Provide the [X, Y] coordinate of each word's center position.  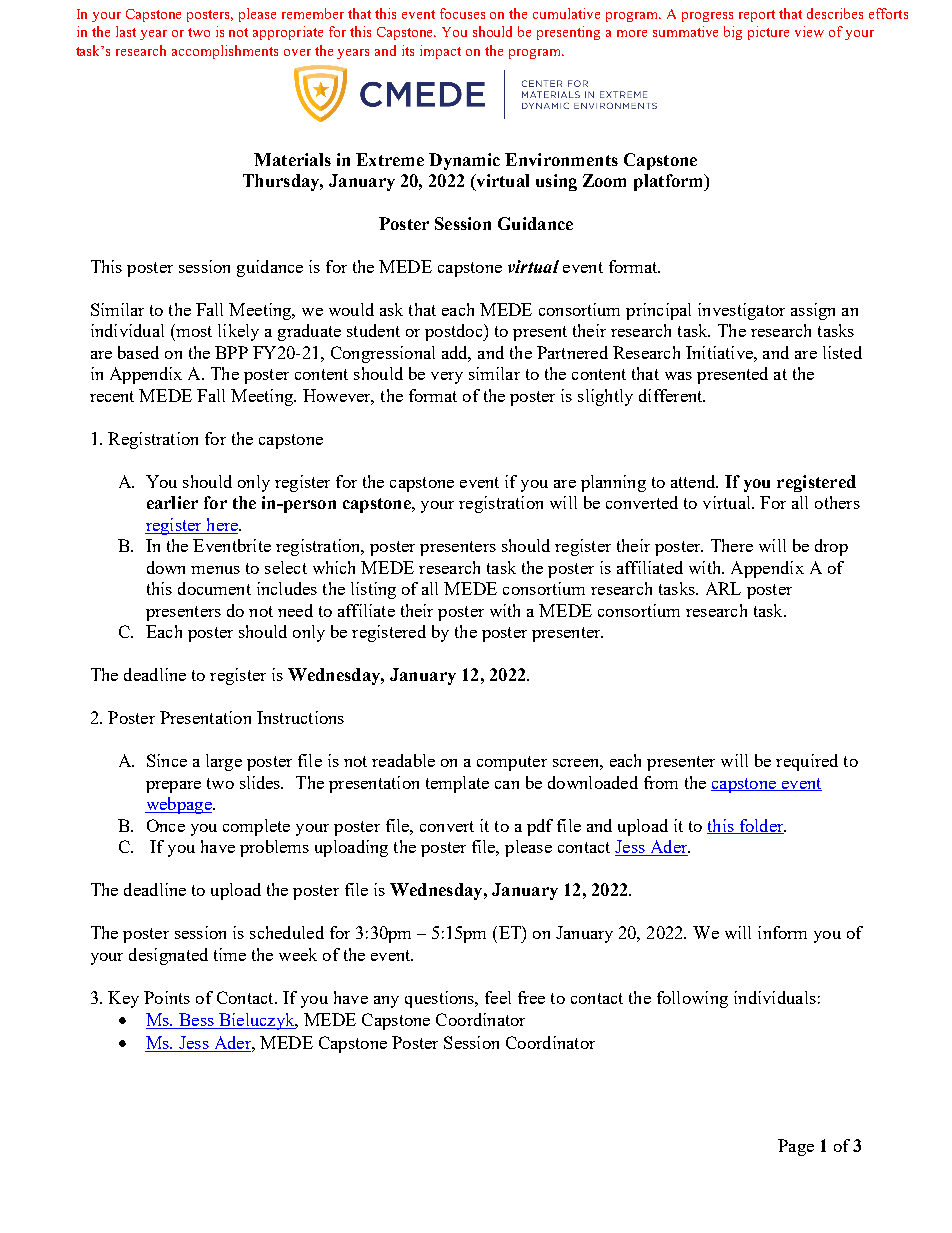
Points [167, 997]
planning [613, 483]
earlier [172, 502]
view [809, 31]
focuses [462, 13]
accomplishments [225, 52]
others [837, 502]
